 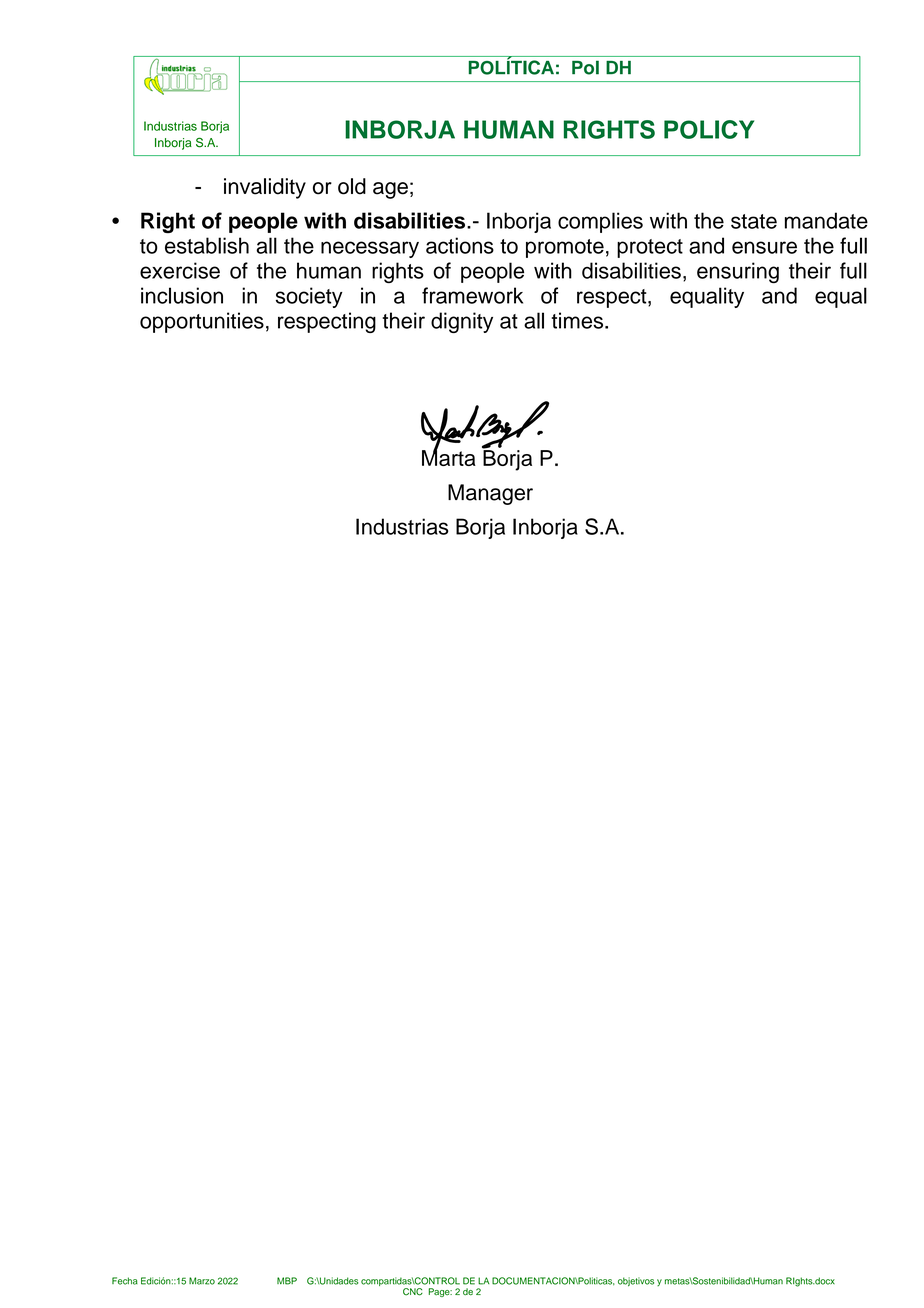 What do you see at coordinates (202, 322) in the screenshot?
I see `opportunities` at bounding box center [202, 322].
